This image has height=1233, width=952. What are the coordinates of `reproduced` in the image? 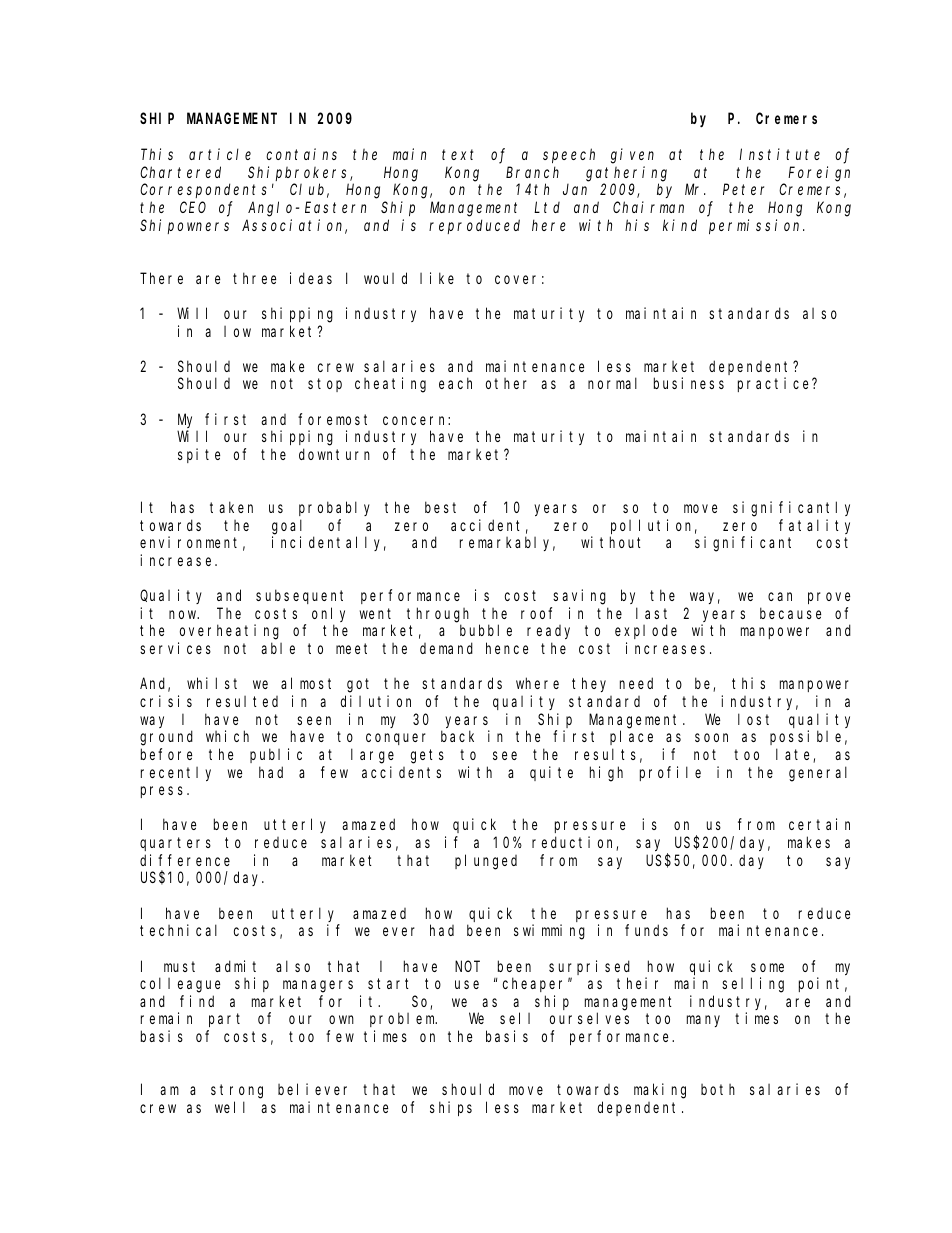 It's located at (474, 226).
